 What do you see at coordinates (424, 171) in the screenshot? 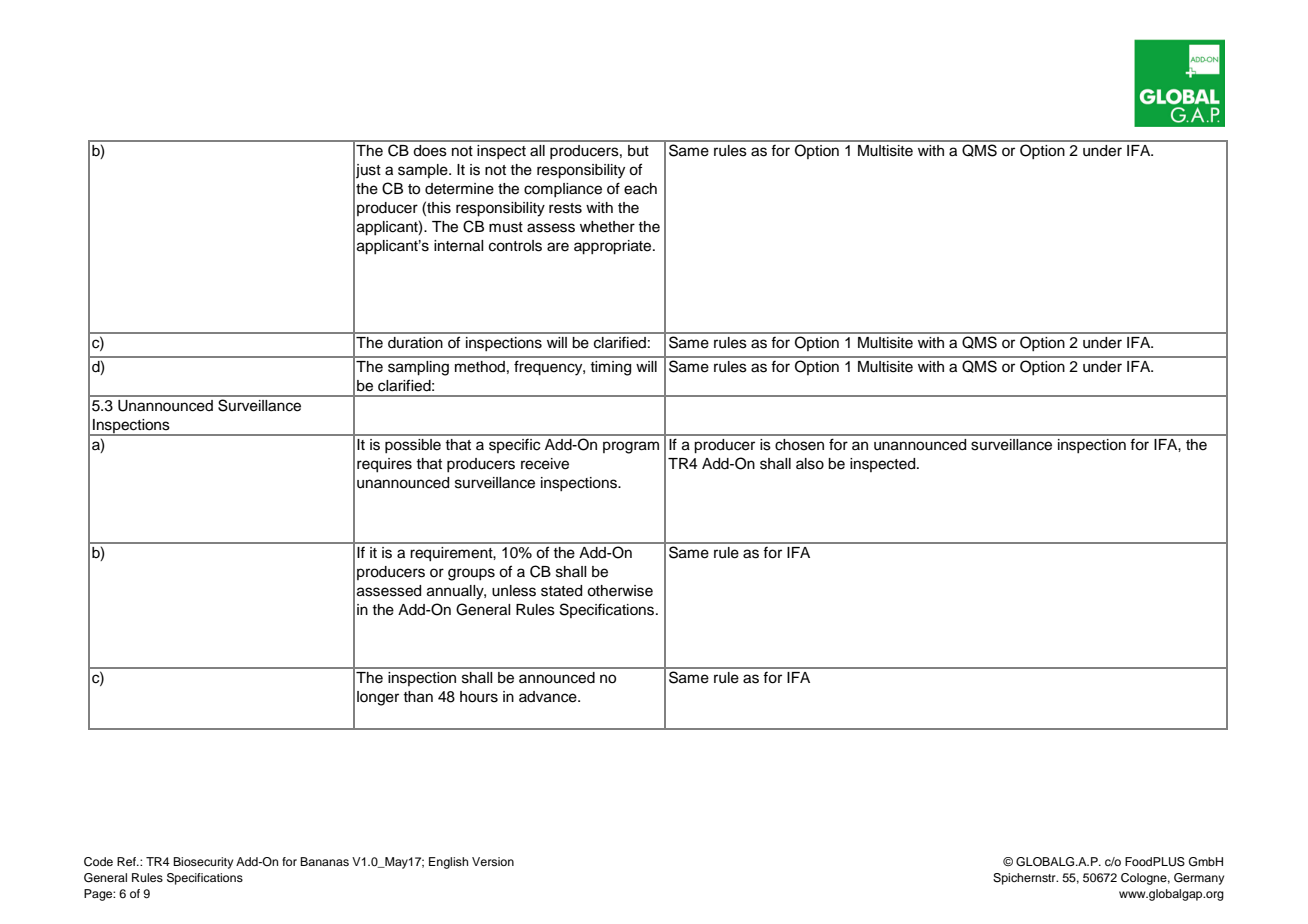
I see `sample` at bounding box center [424, 171].
